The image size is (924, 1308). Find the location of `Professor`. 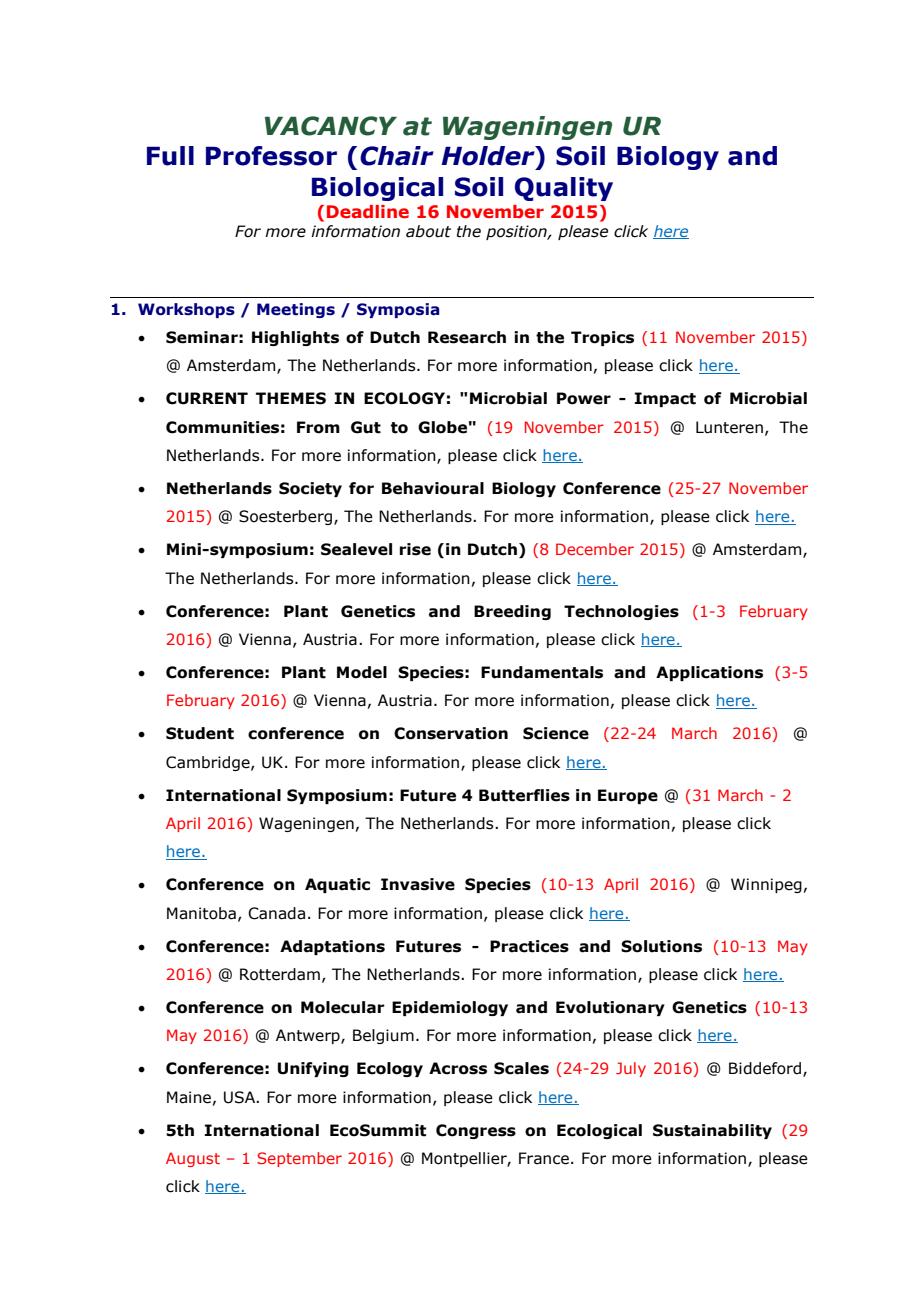

Professor is located at coordinates (271, 156).
